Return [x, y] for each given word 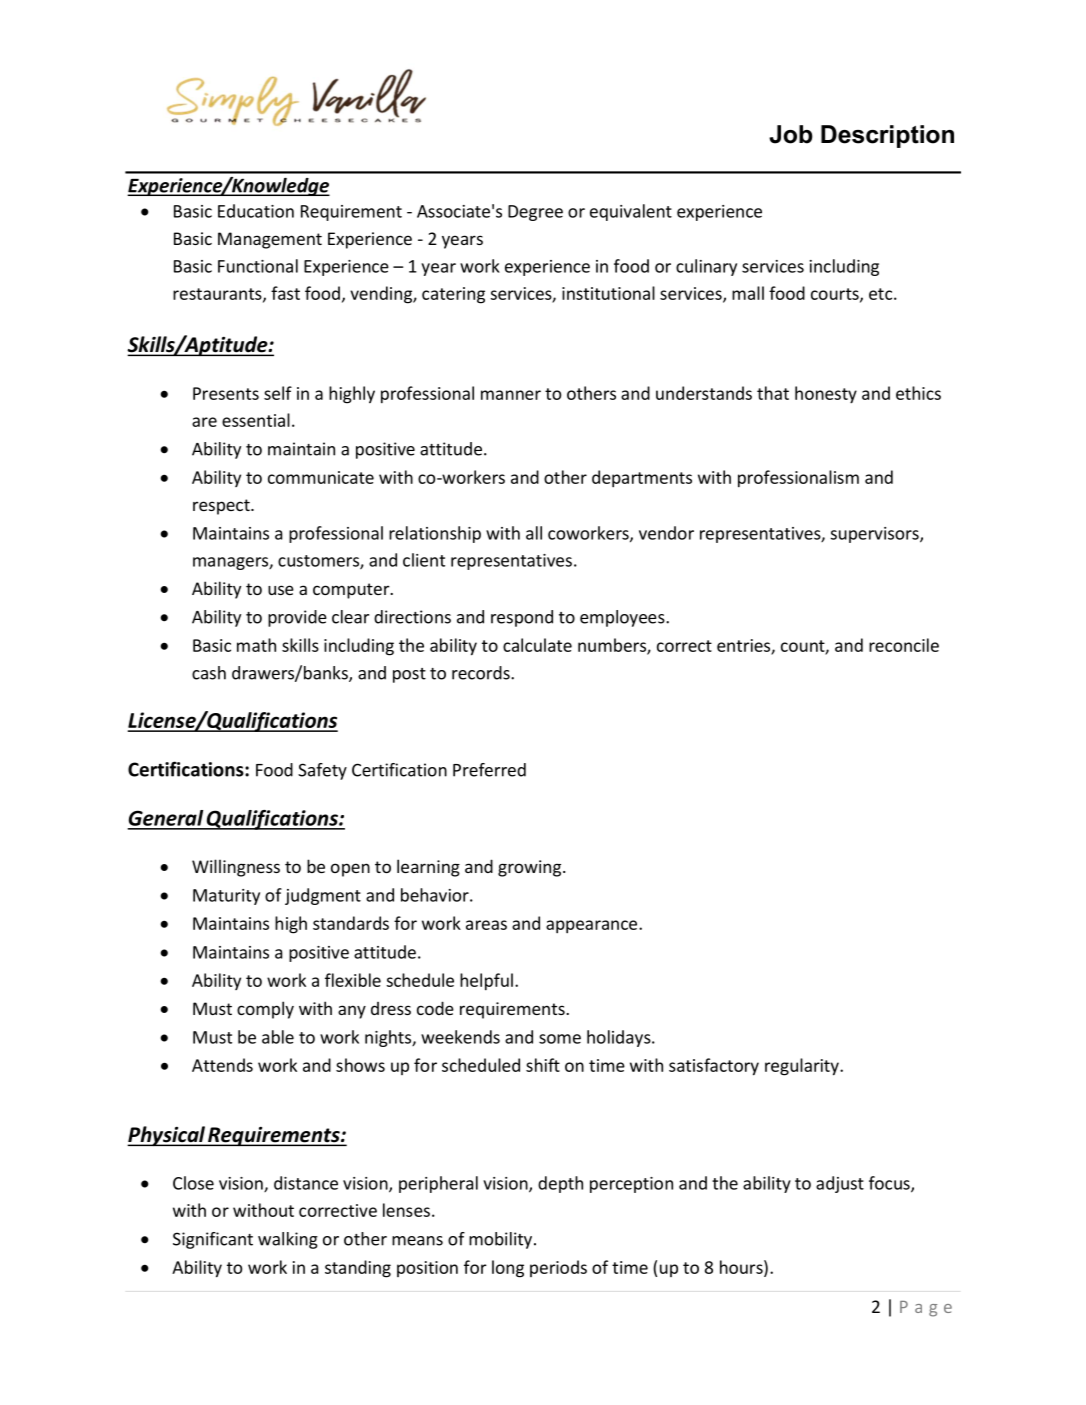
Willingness [236, 868]
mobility [500, 1240]
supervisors [876, 535]
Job [791, 134]
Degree [535, 213]
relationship [435, 534]
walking [288, 1240]
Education [256, 211]
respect [222, 507]
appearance [591, 926]
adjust [840, 1184]
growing [531, 868]
